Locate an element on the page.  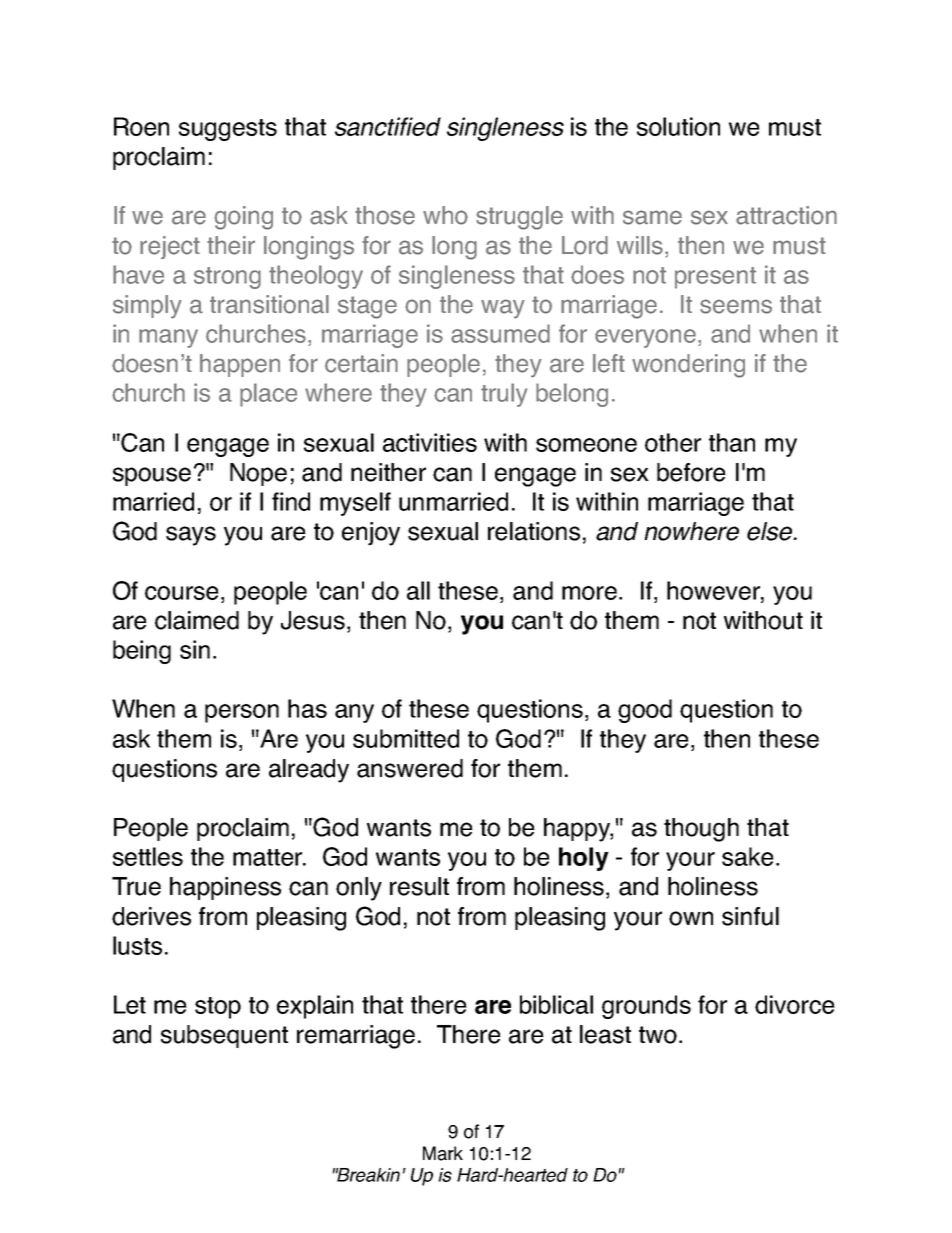
suggests is located at coordinates (228, 130).
